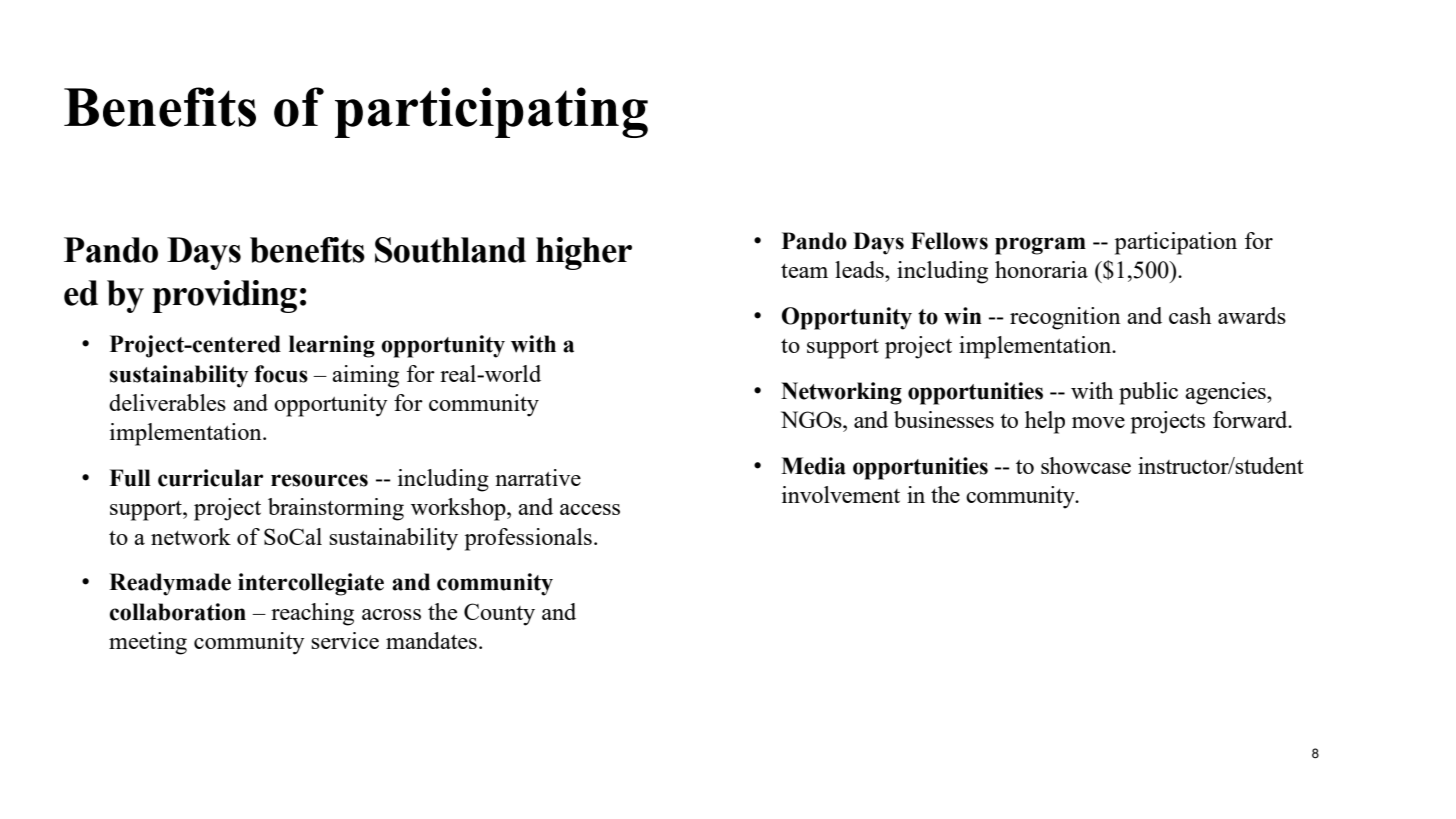 The width and height of the screenshot is (1456, 819). What do you see at coordinates (1086, 465) in the screenshot?
I see `showcase` at bounding box center [1086, 465].
